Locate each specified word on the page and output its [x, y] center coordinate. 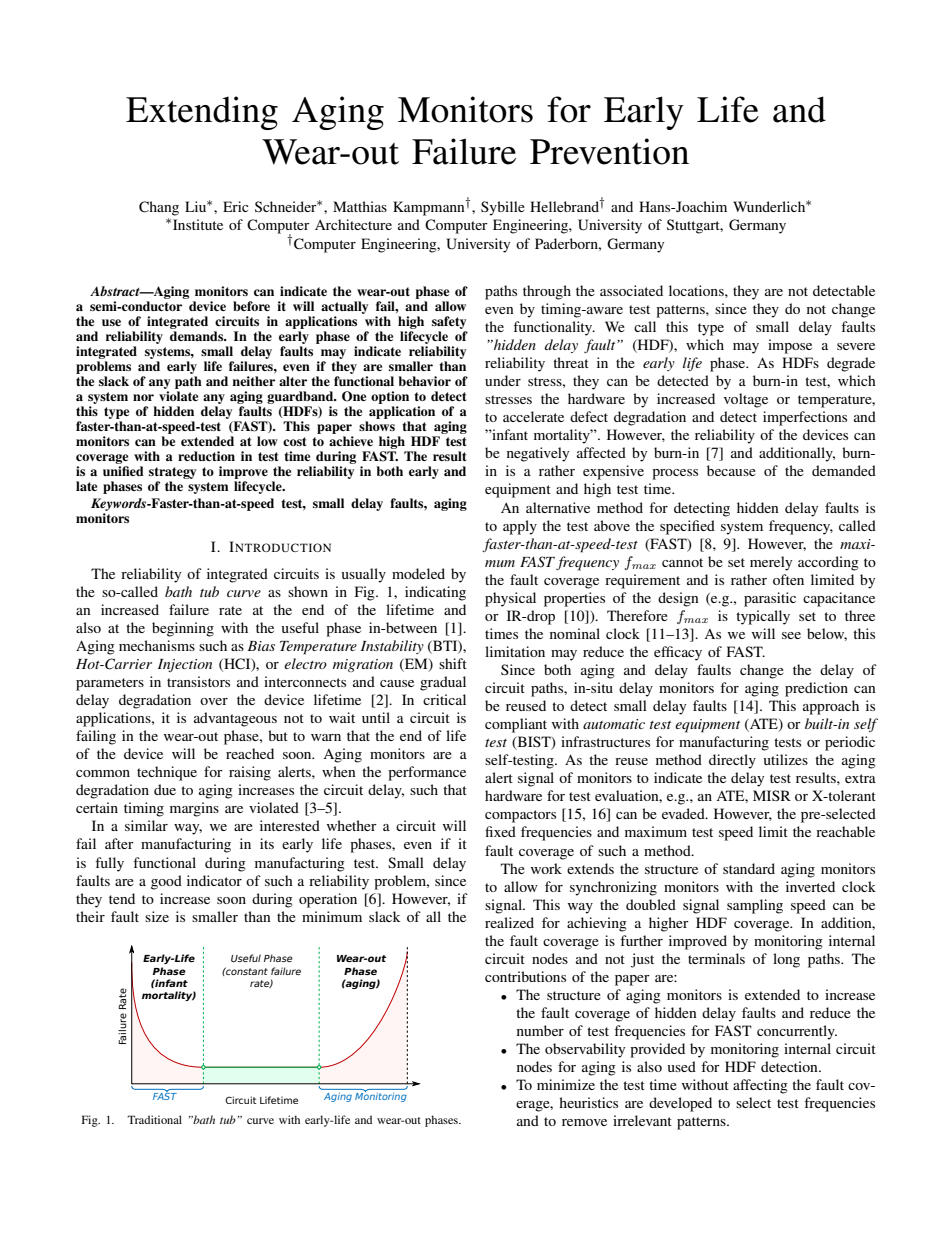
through [547, 292]
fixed [500, 831]
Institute [198, 224]
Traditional [154, 1119]
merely [771, 563]
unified [123, 471]
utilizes [786, 759]
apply [520, 527]
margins [194, 809]
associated [631, 290]
